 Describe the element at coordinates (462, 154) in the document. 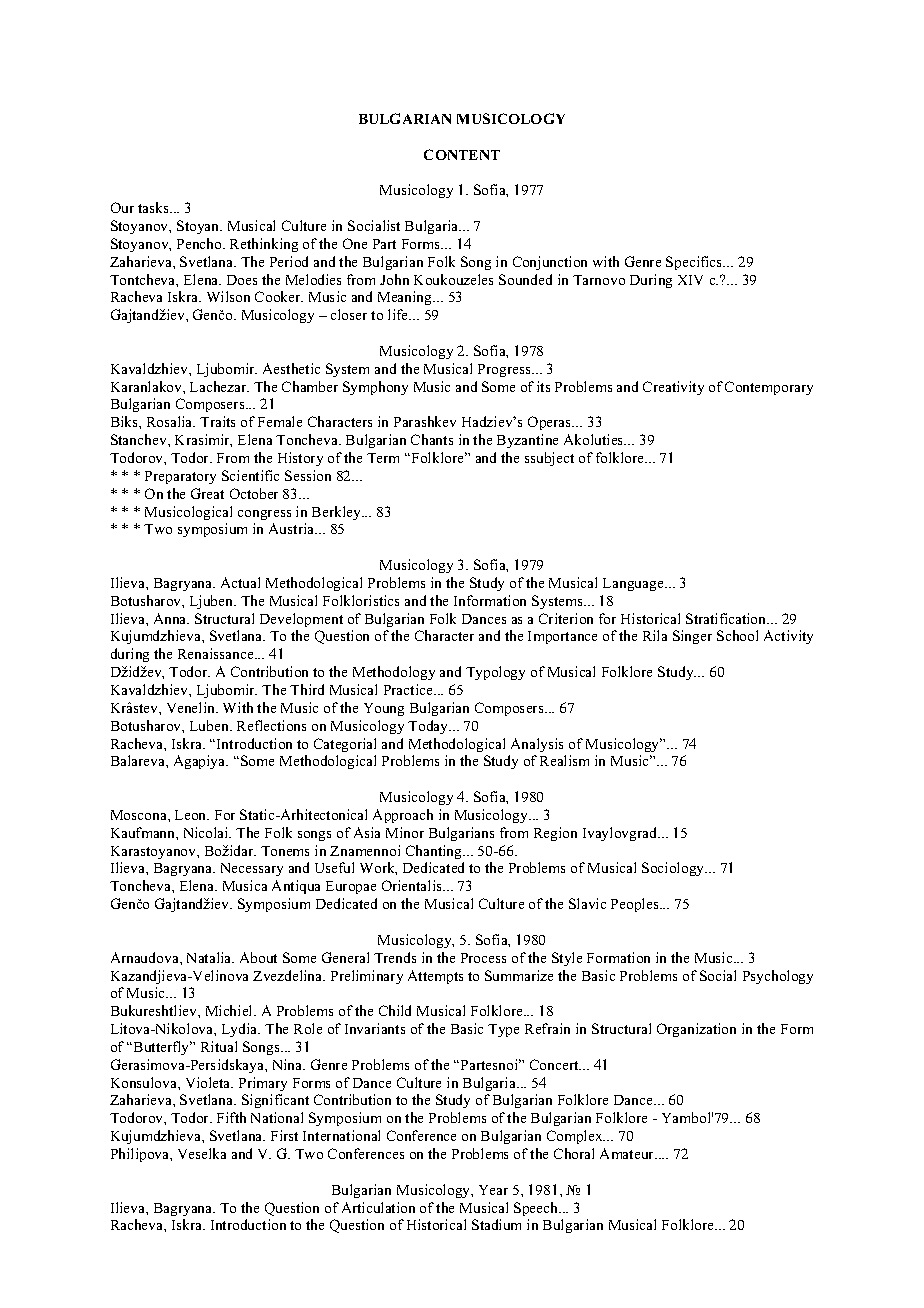

I see `CONTENT` at that location.
